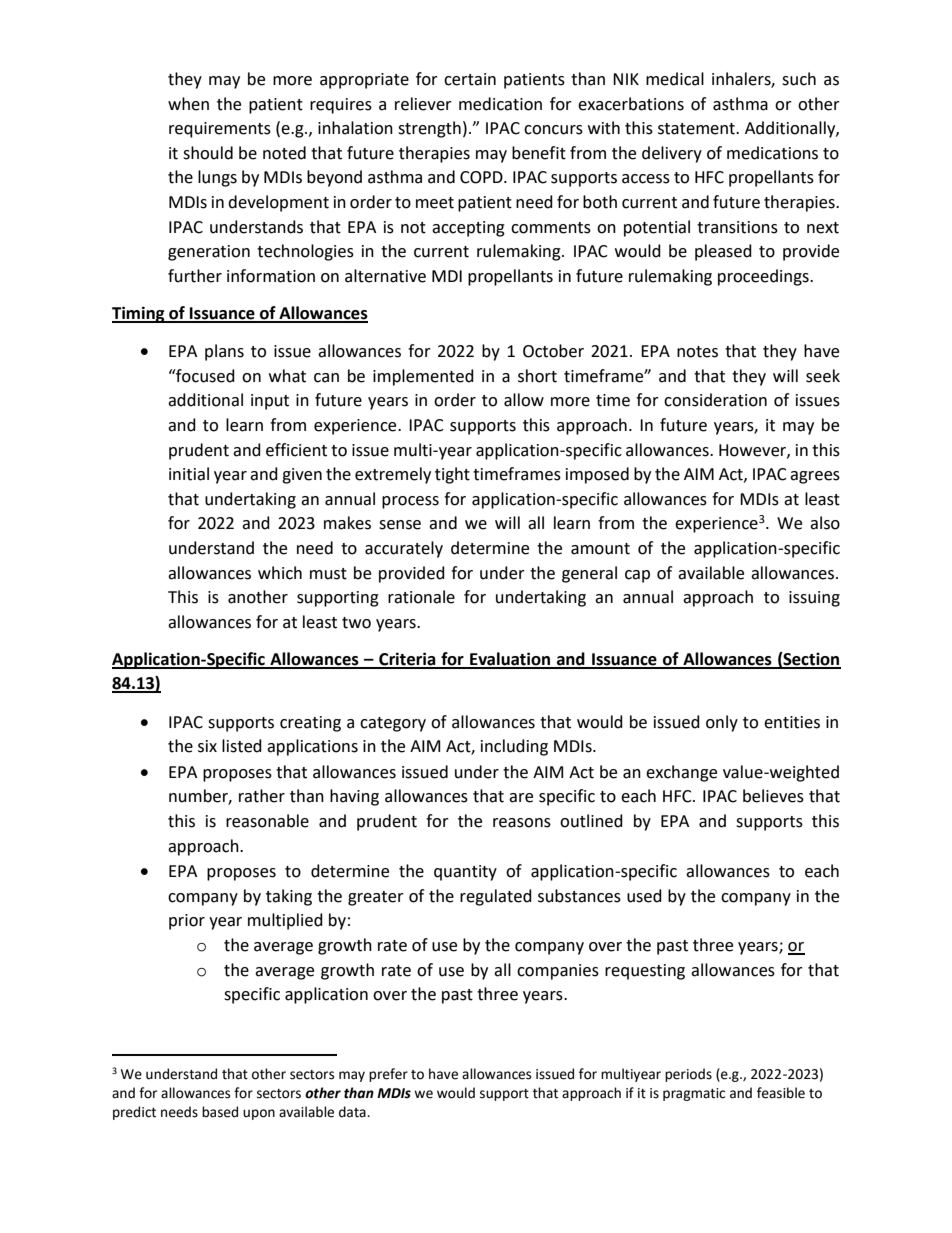 Image resolution: width=952 pixels, height=1233 pixels. What do you see at coordinates (553, 351) in the document?
I see `October` at bounding box center [553, 351].
